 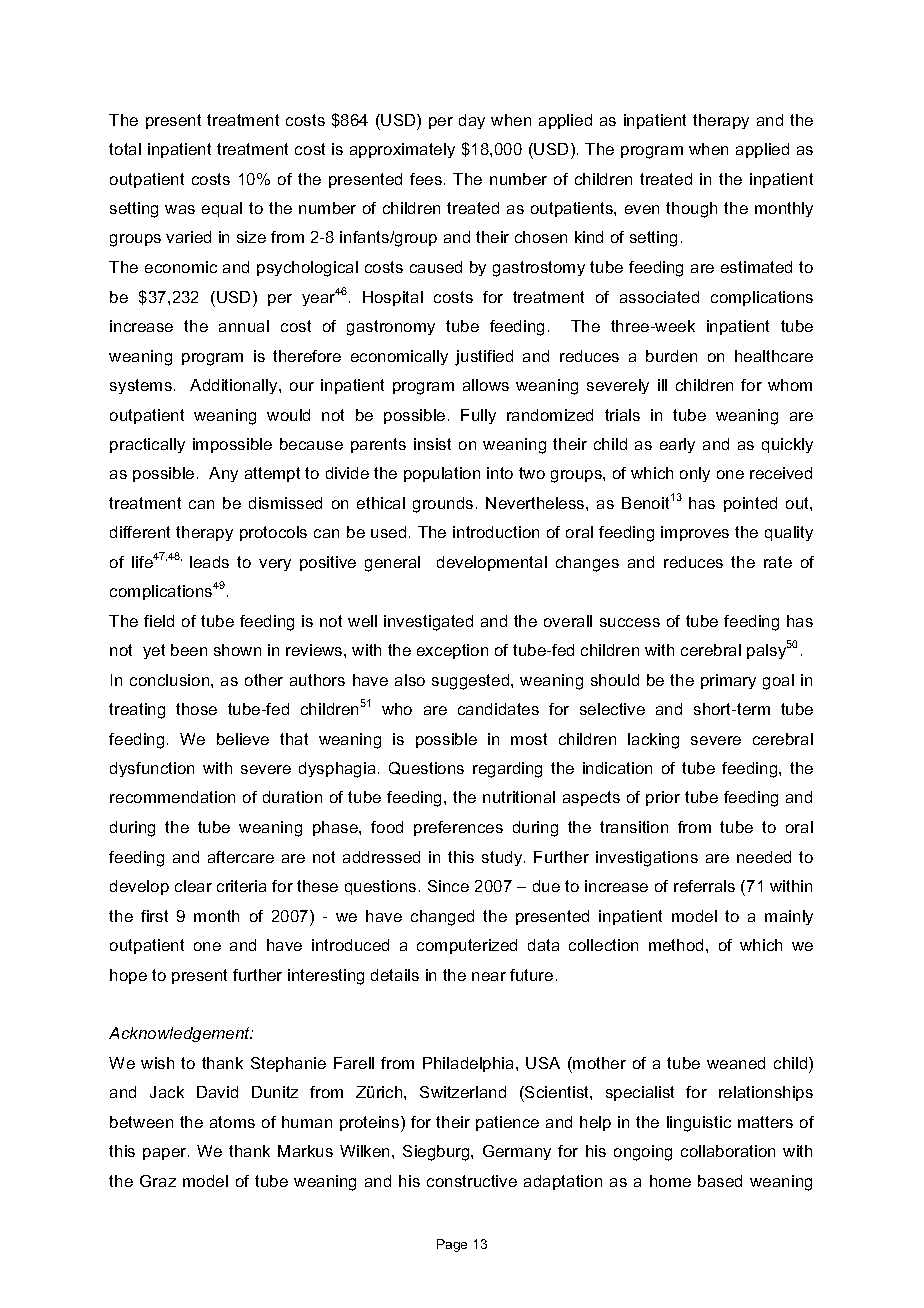 I want to click on Acknowledgement, so click(x=181, y=1034).
